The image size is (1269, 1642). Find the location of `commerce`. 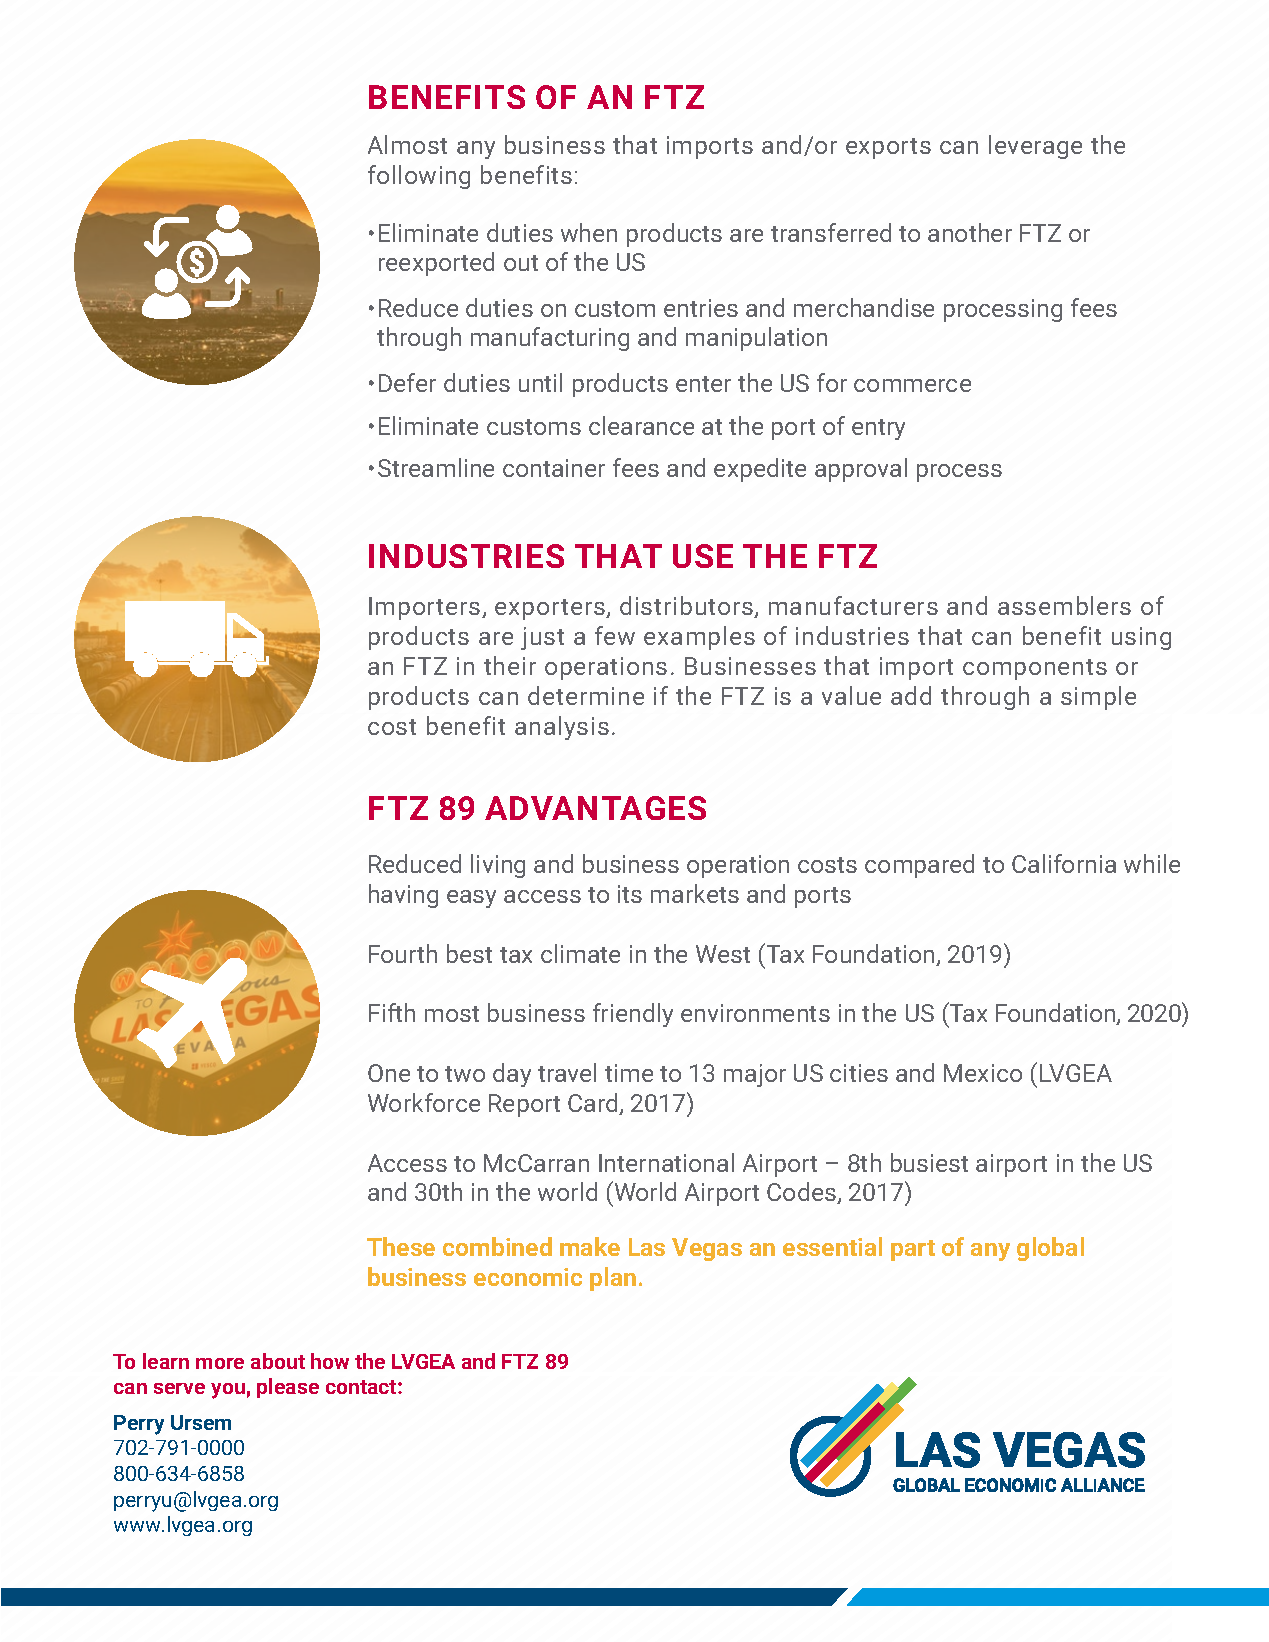

commerce is located at coordinates (912, 385).
